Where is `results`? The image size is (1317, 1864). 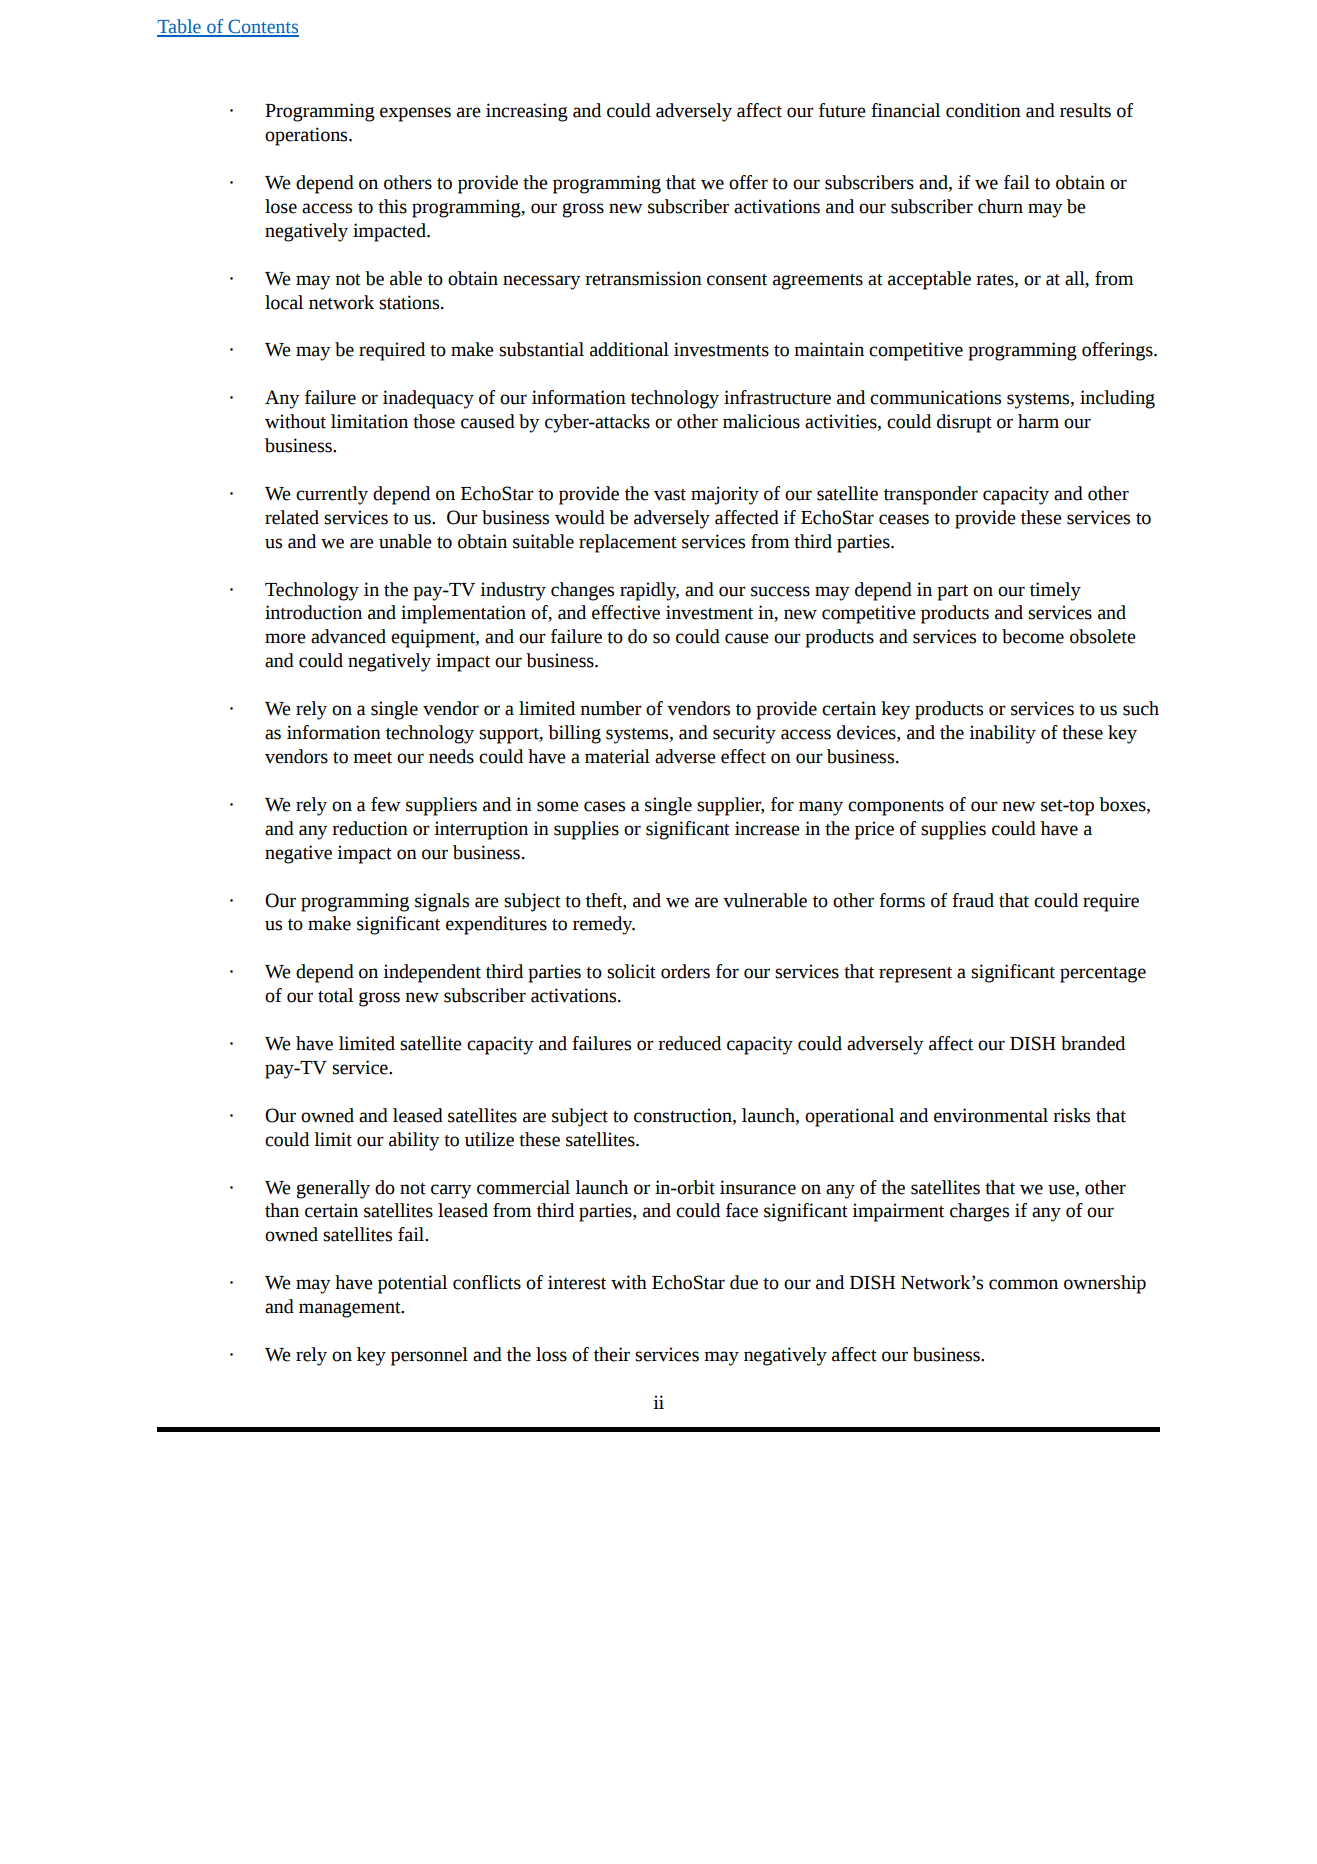
results is located at coordinates (1085, 110).
